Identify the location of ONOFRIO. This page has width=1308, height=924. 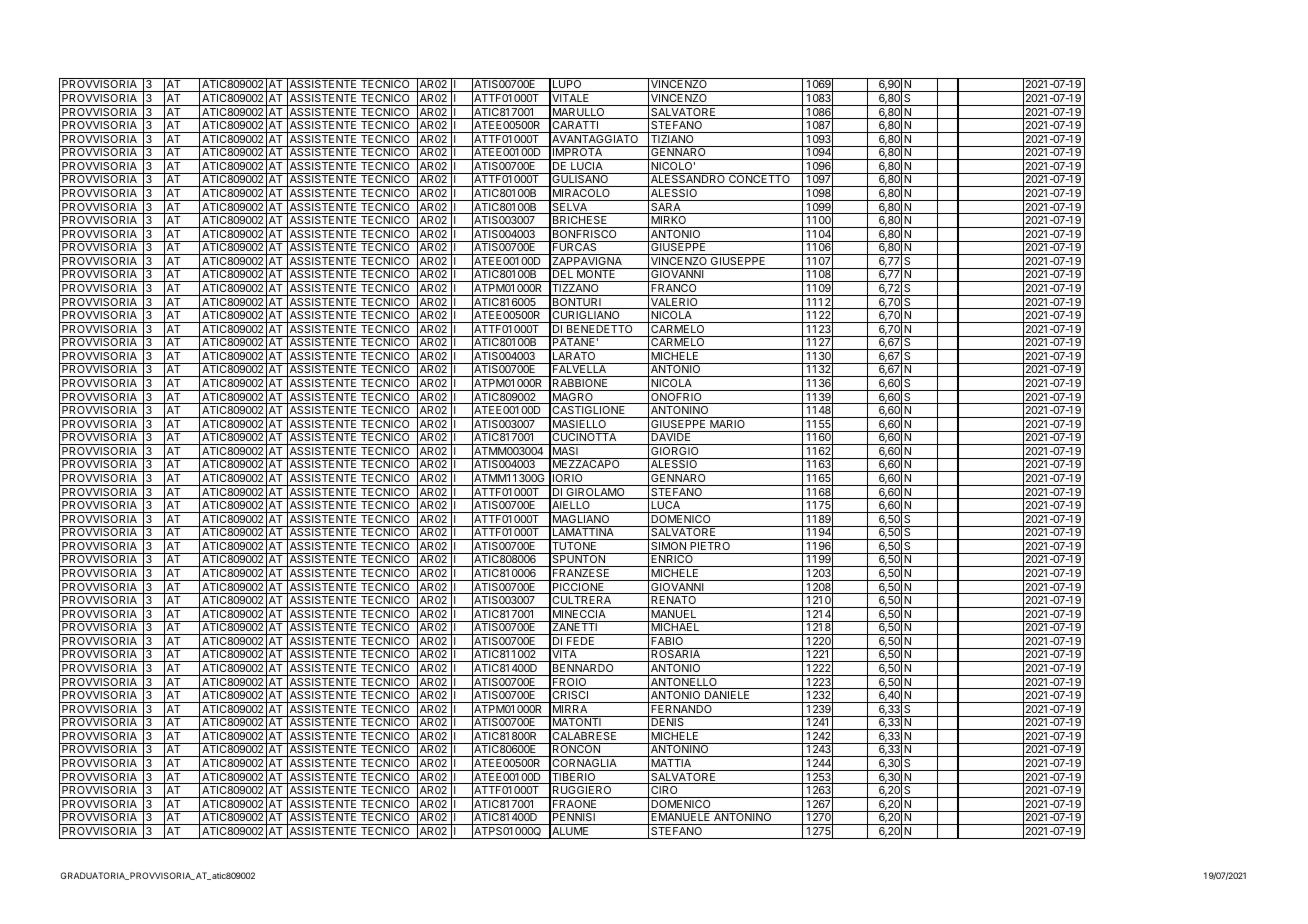
(676, 398).
